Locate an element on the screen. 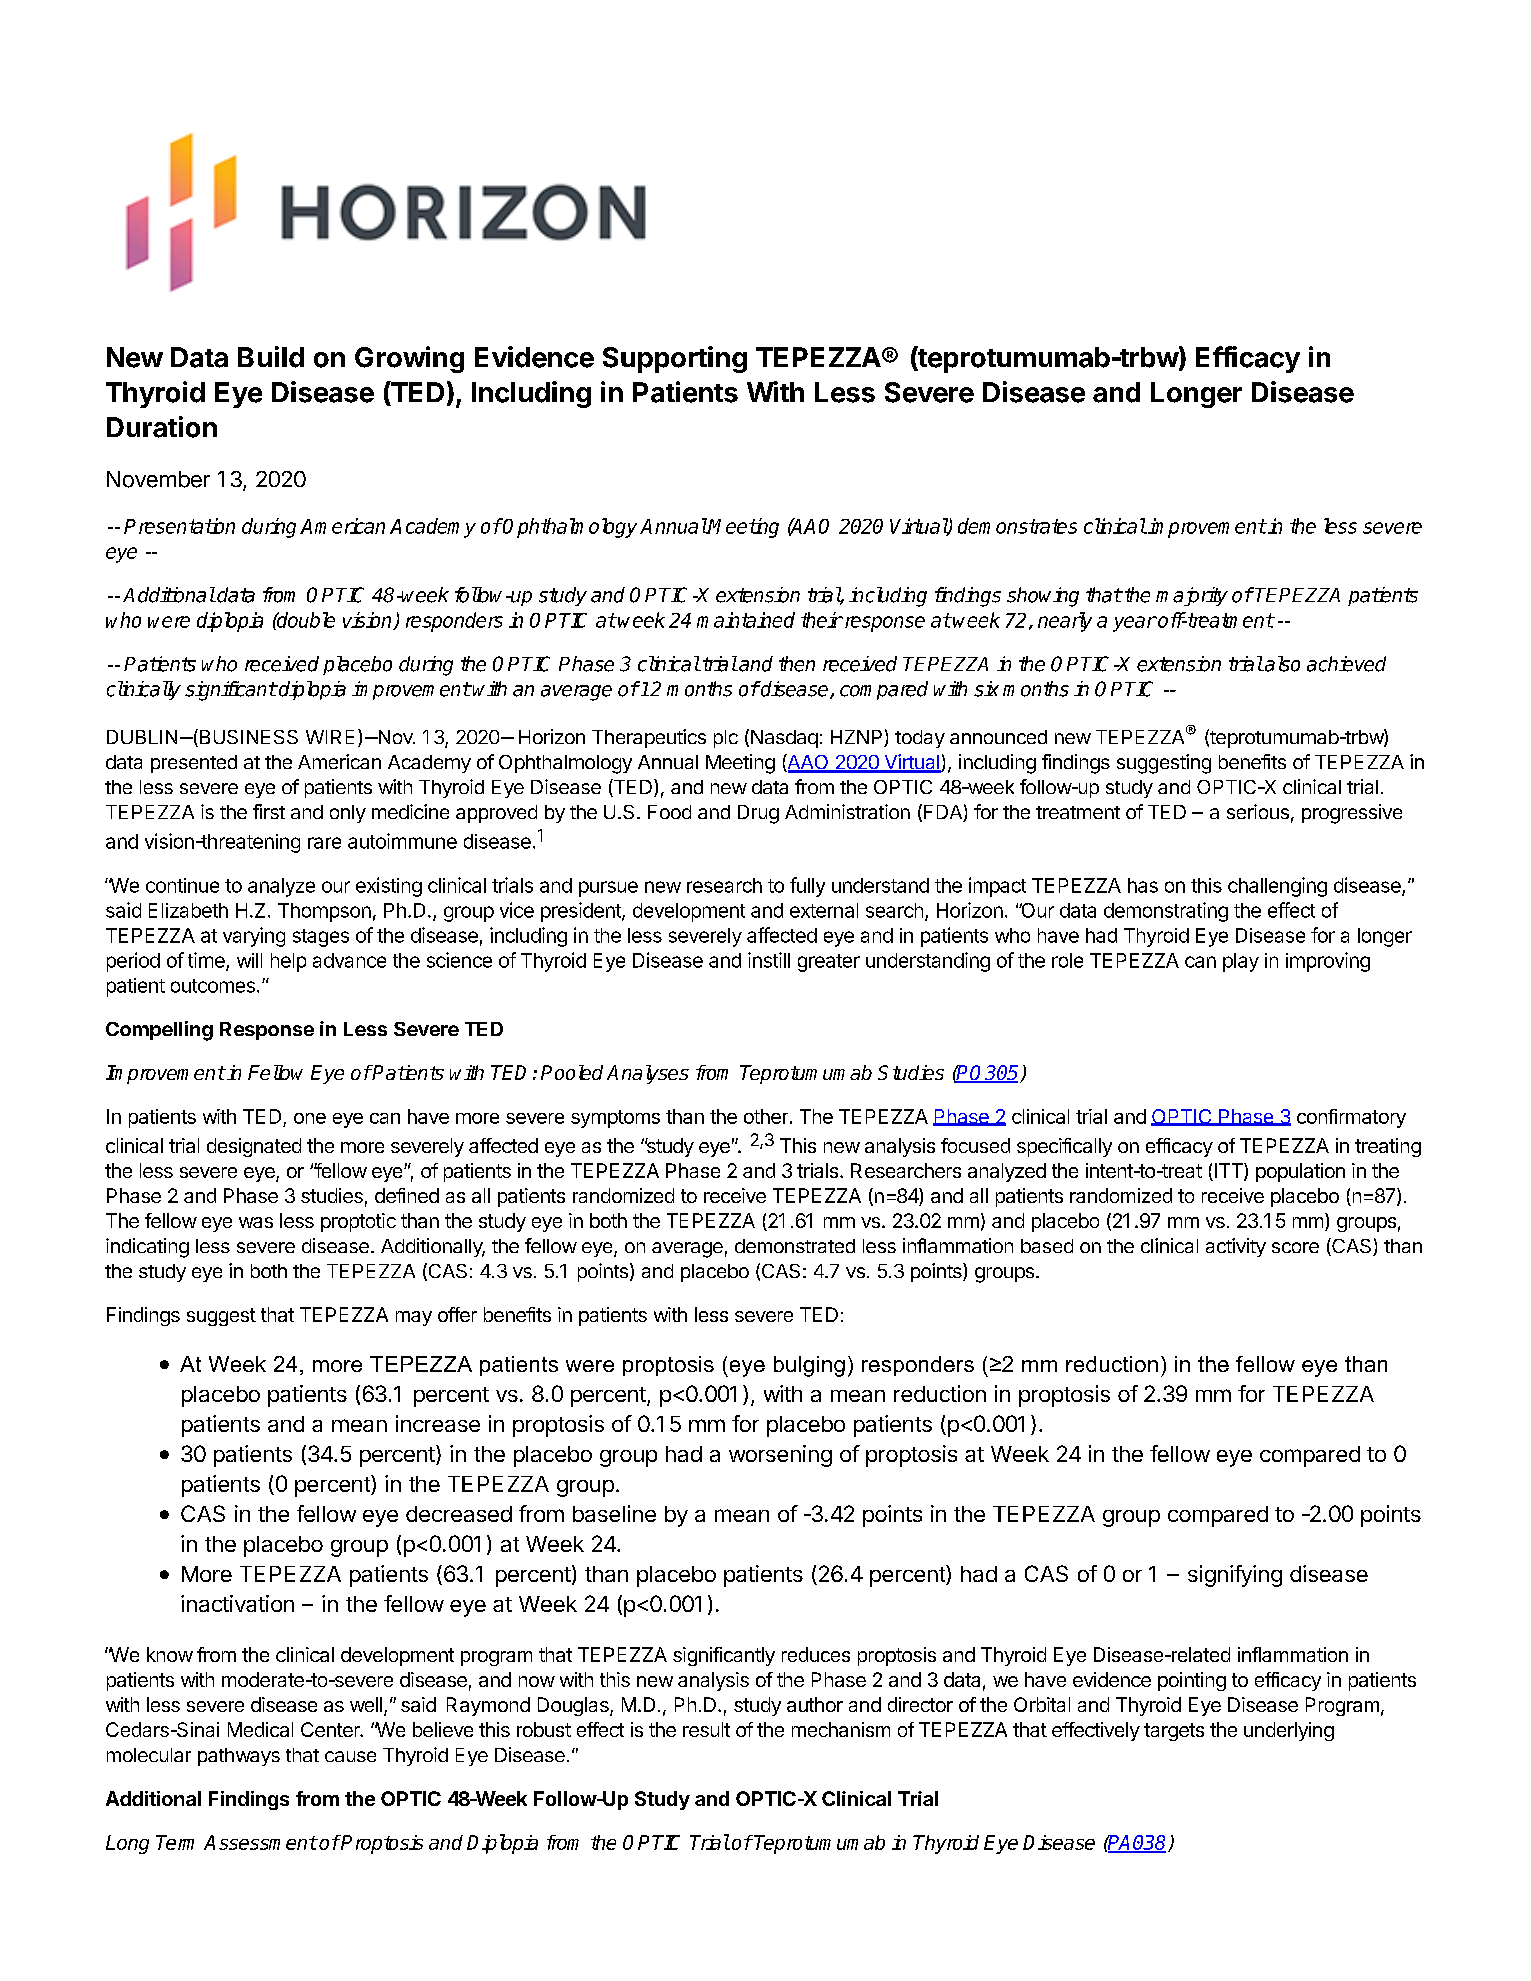 The image size is (1531, 1981). other is located at coordinates (766, 1116).
